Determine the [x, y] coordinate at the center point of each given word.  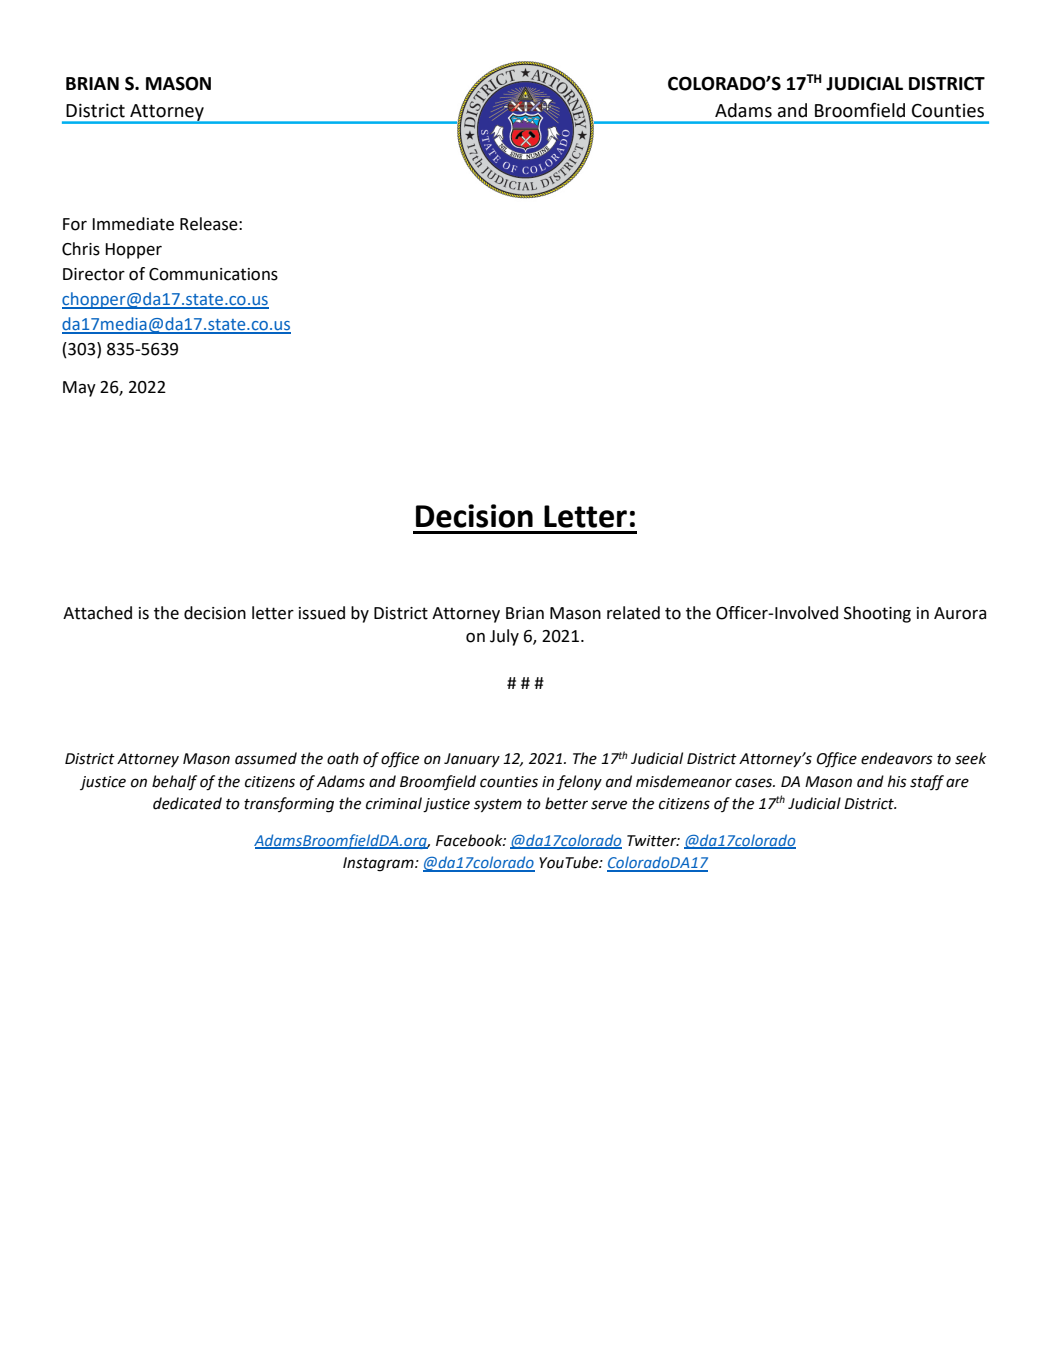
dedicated [187, 803]
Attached [97, 613]
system [498, 805]
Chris [81, 249]
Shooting [877, 614]
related [633, 613]
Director [94, 274]
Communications [213, 274]
